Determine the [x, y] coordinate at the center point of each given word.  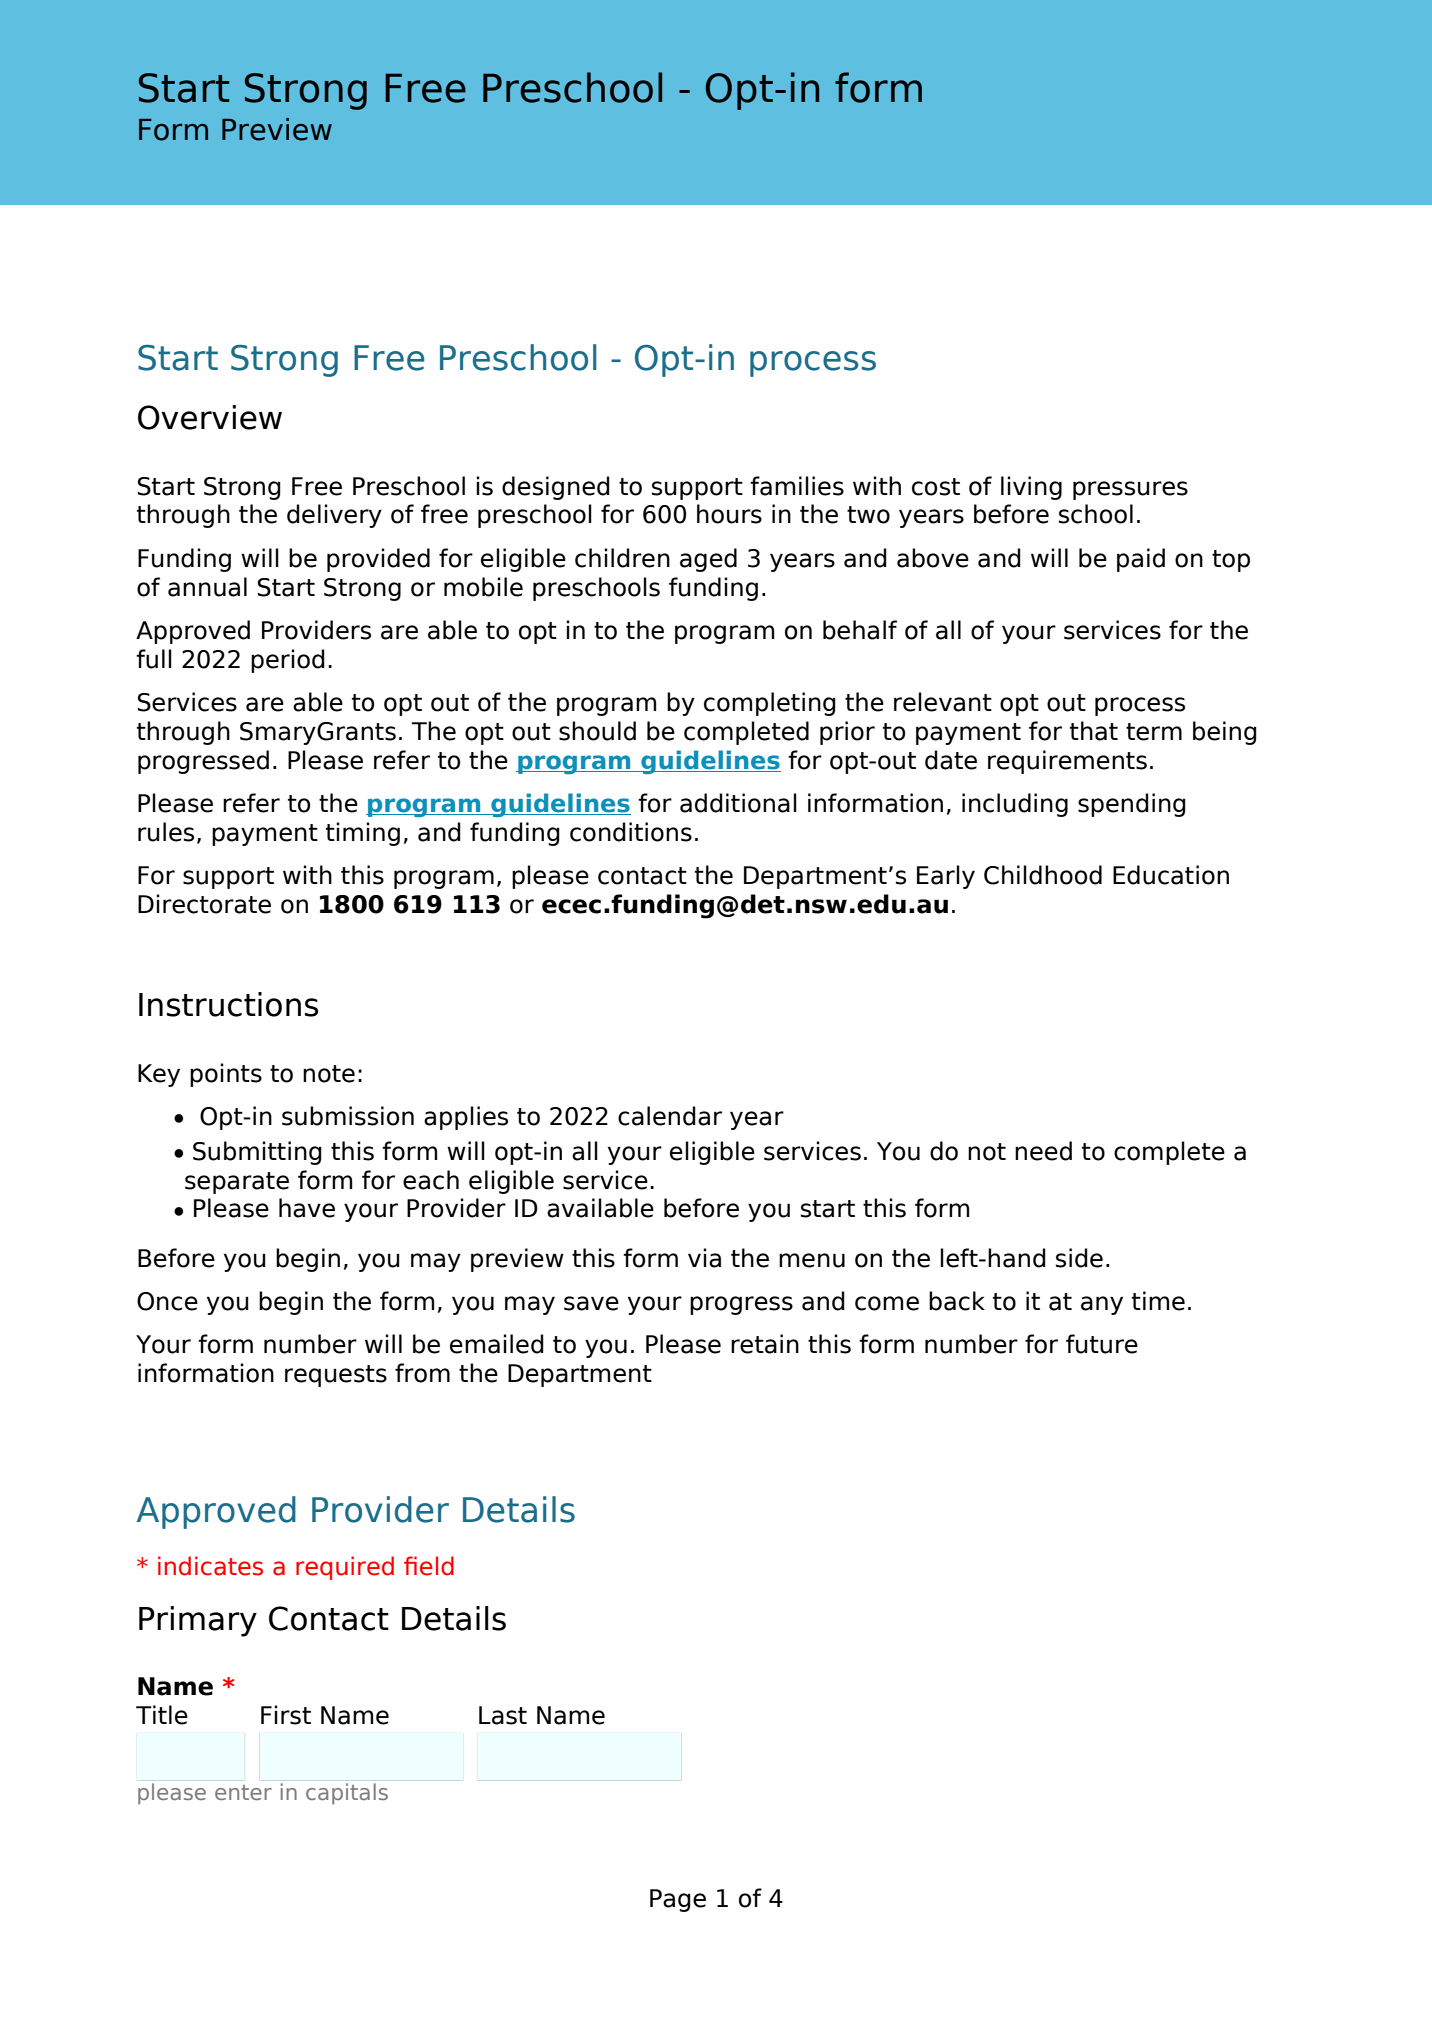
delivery [334, 516]
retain [765, 1344]
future [1102, 1344]
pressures [1130, 490]
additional [738, 803]
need [1043, 1151]
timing [363, 834]
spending [1132, 805]
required [345, 1568]
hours [729, 514]
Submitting [257, 1153]
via [704, 1258]
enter [243, 1792]
